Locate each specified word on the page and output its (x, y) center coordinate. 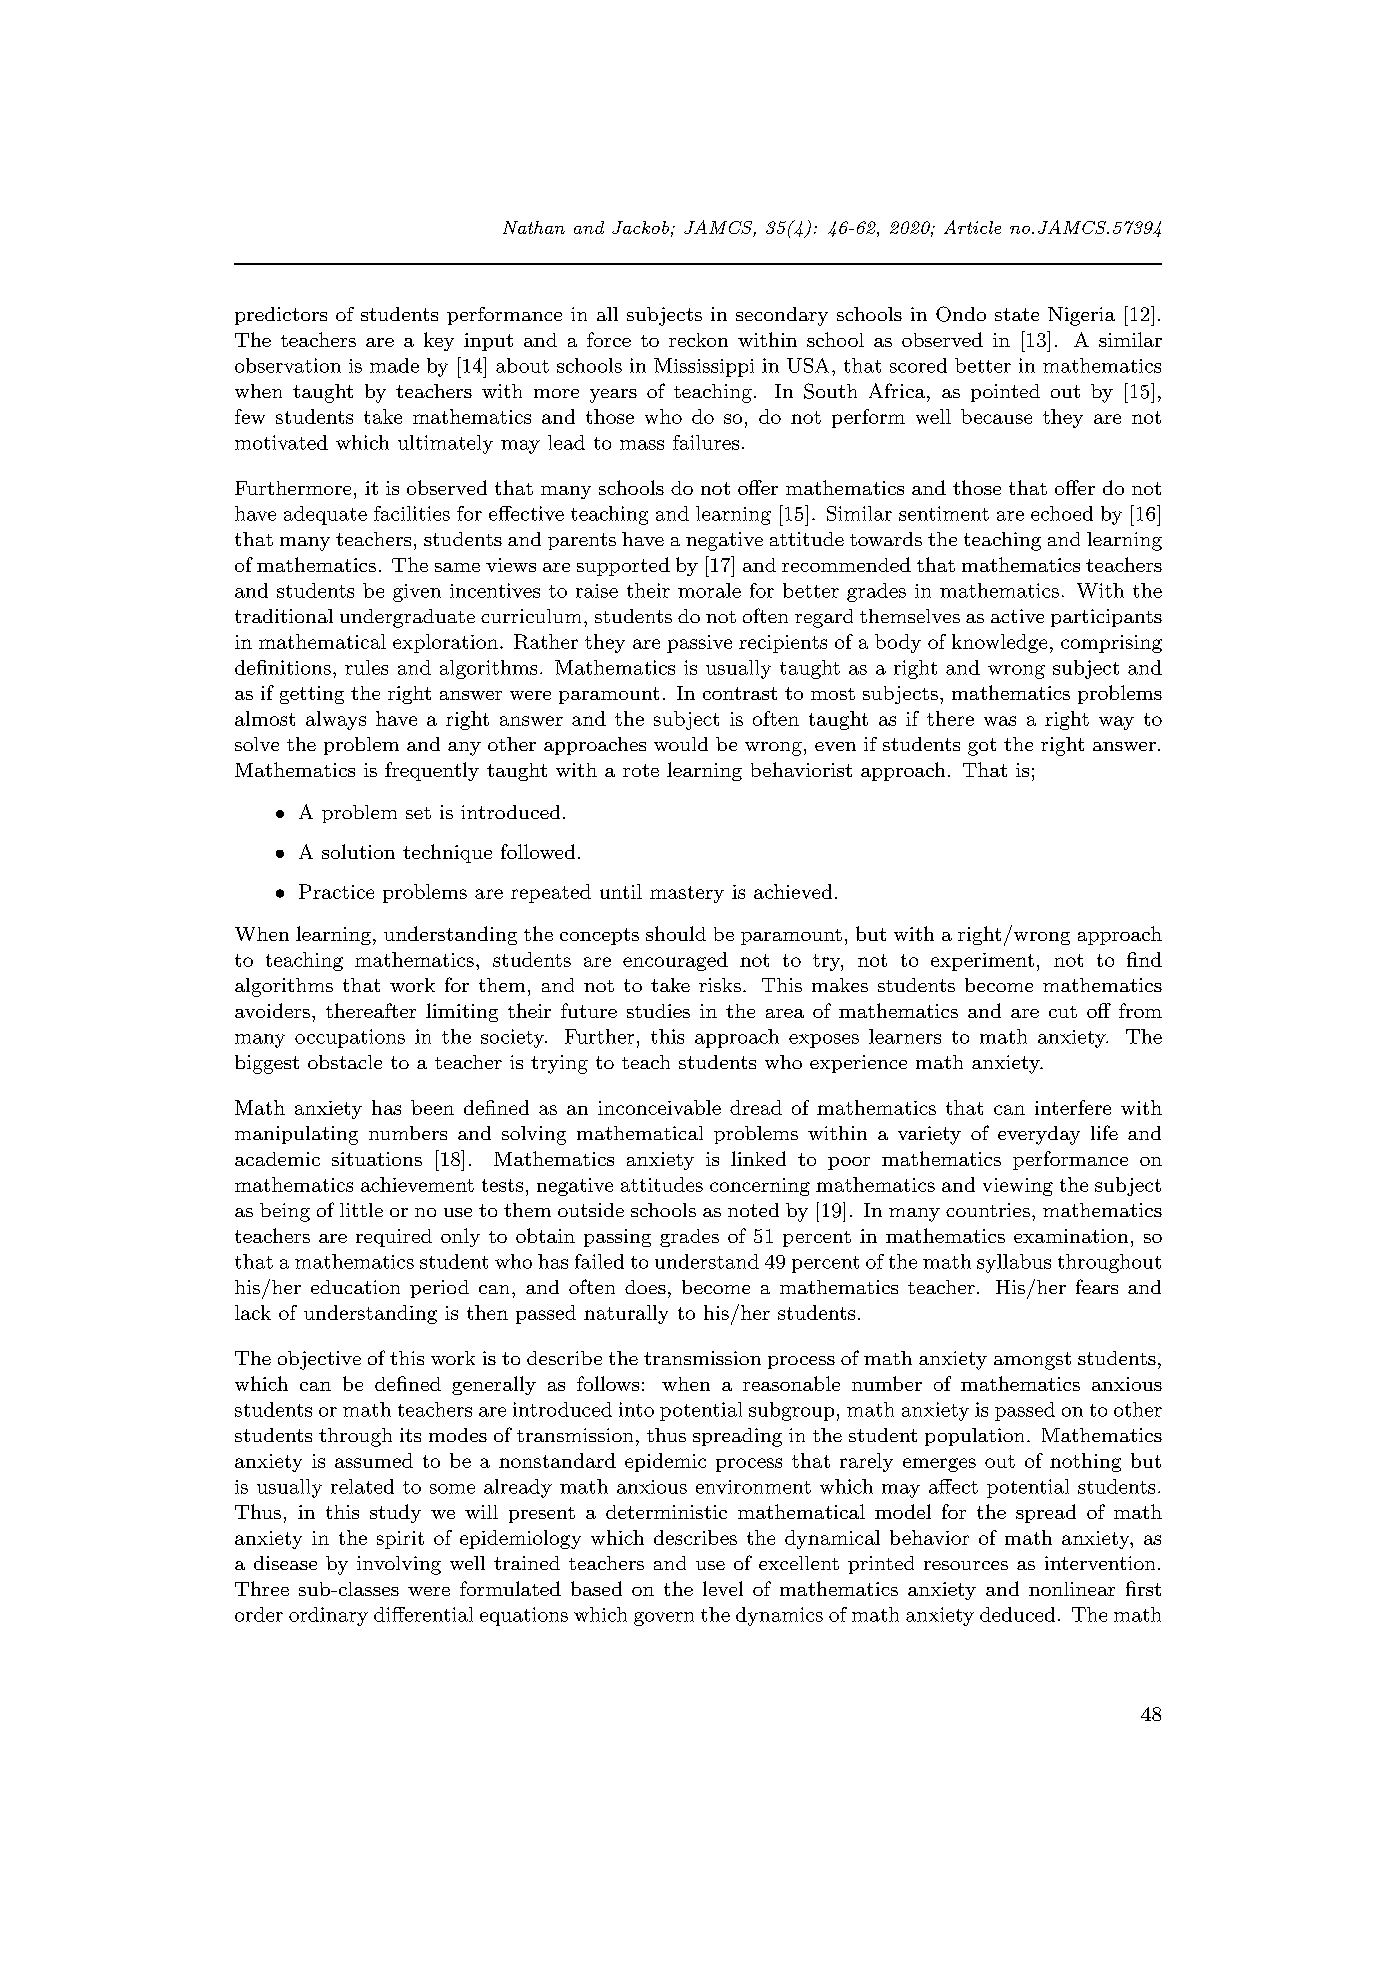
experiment (982, 962)
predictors (281, 316)
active (1017, 616)
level (723, 1588)
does (645, 1287)
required (394, 1238)
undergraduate (407, 618)
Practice (336, 891)
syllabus (1014, 1263)
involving (399, 1565)
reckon (698, 340)
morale (709, 590)
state (1017, 314)
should (676, 933)
